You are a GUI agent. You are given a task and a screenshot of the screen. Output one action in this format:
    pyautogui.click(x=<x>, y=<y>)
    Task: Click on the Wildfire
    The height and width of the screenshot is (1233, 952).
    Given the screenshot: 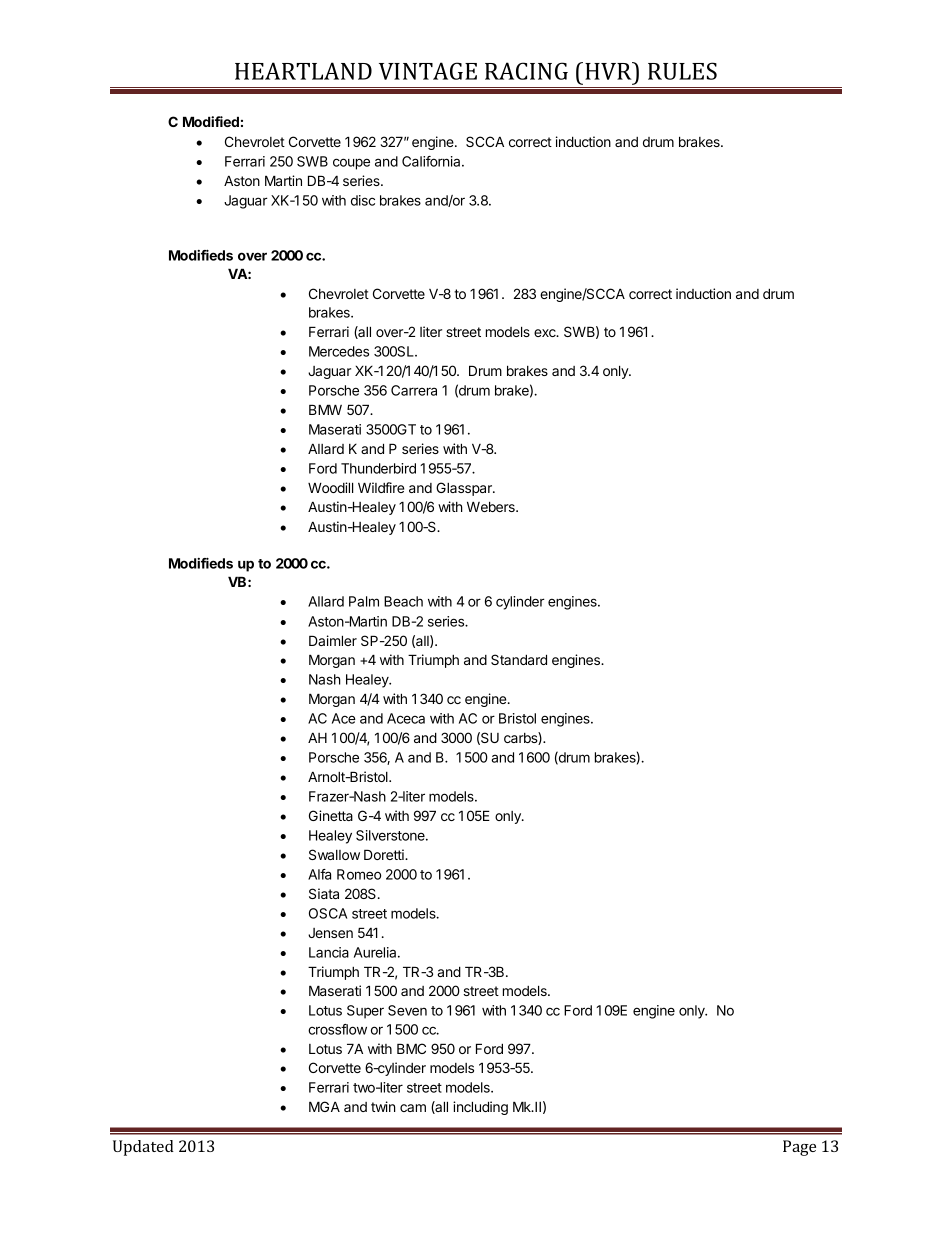 What is the action you would take?
    pyautogui.click(x=381, y=487)
